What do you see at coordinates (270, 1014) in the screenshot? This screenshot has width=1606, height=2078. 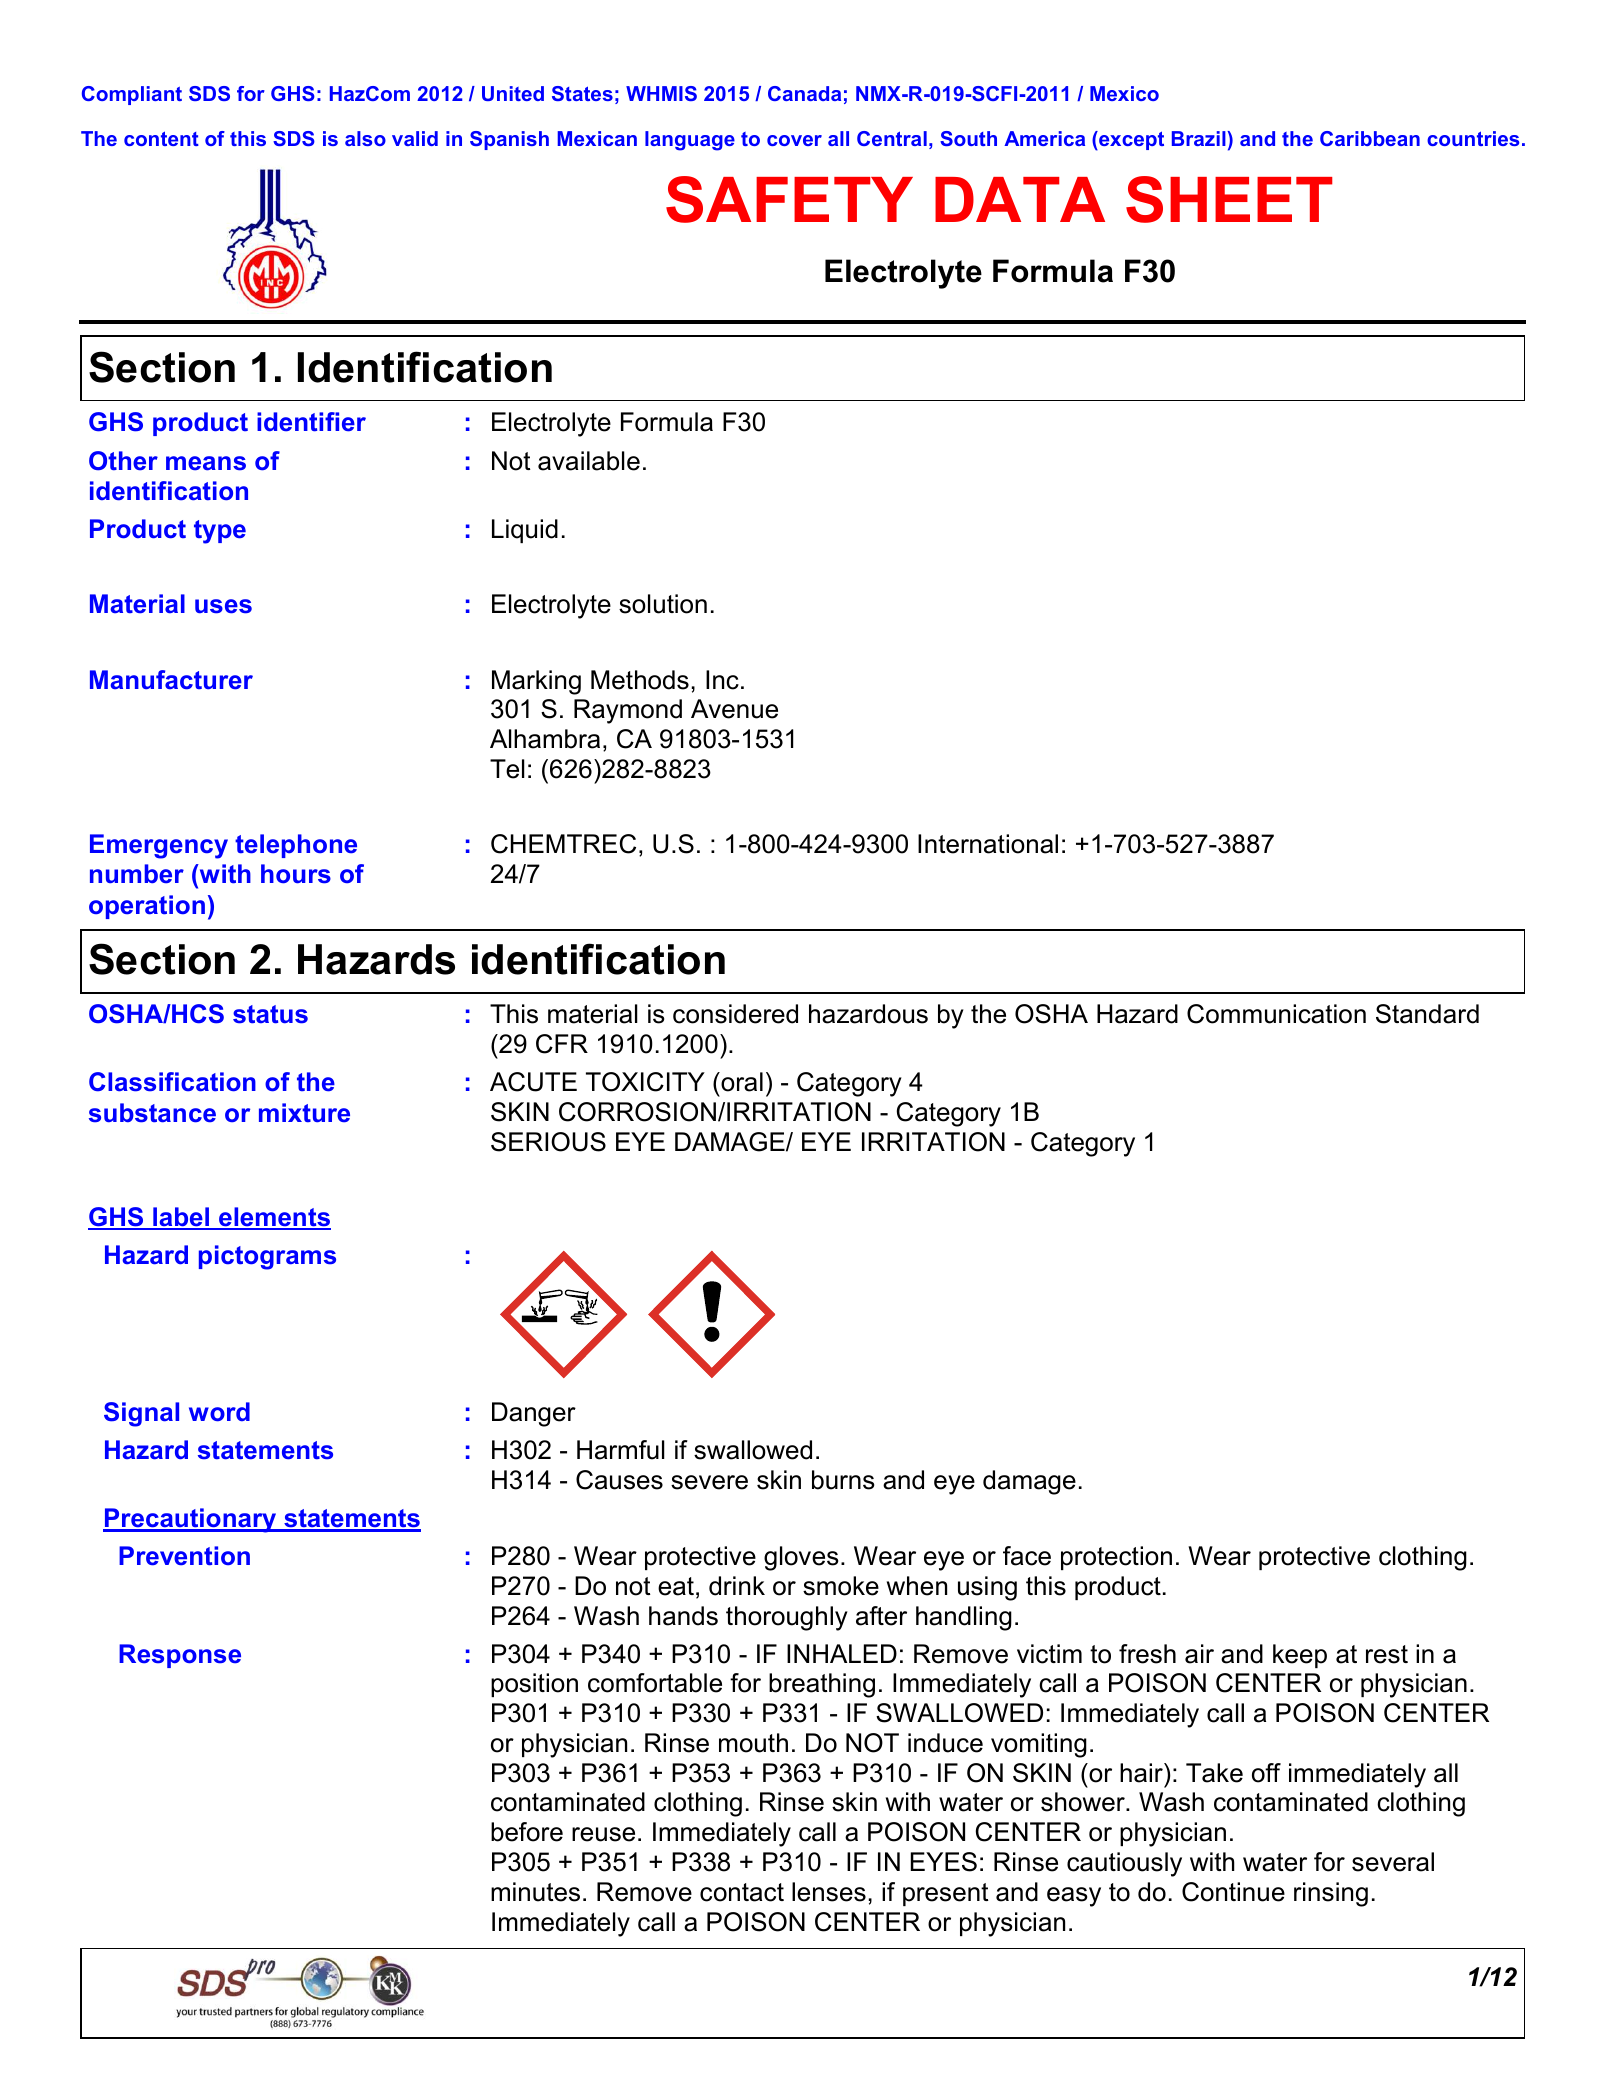 I see `status` at bounding box center [270, 1014].
